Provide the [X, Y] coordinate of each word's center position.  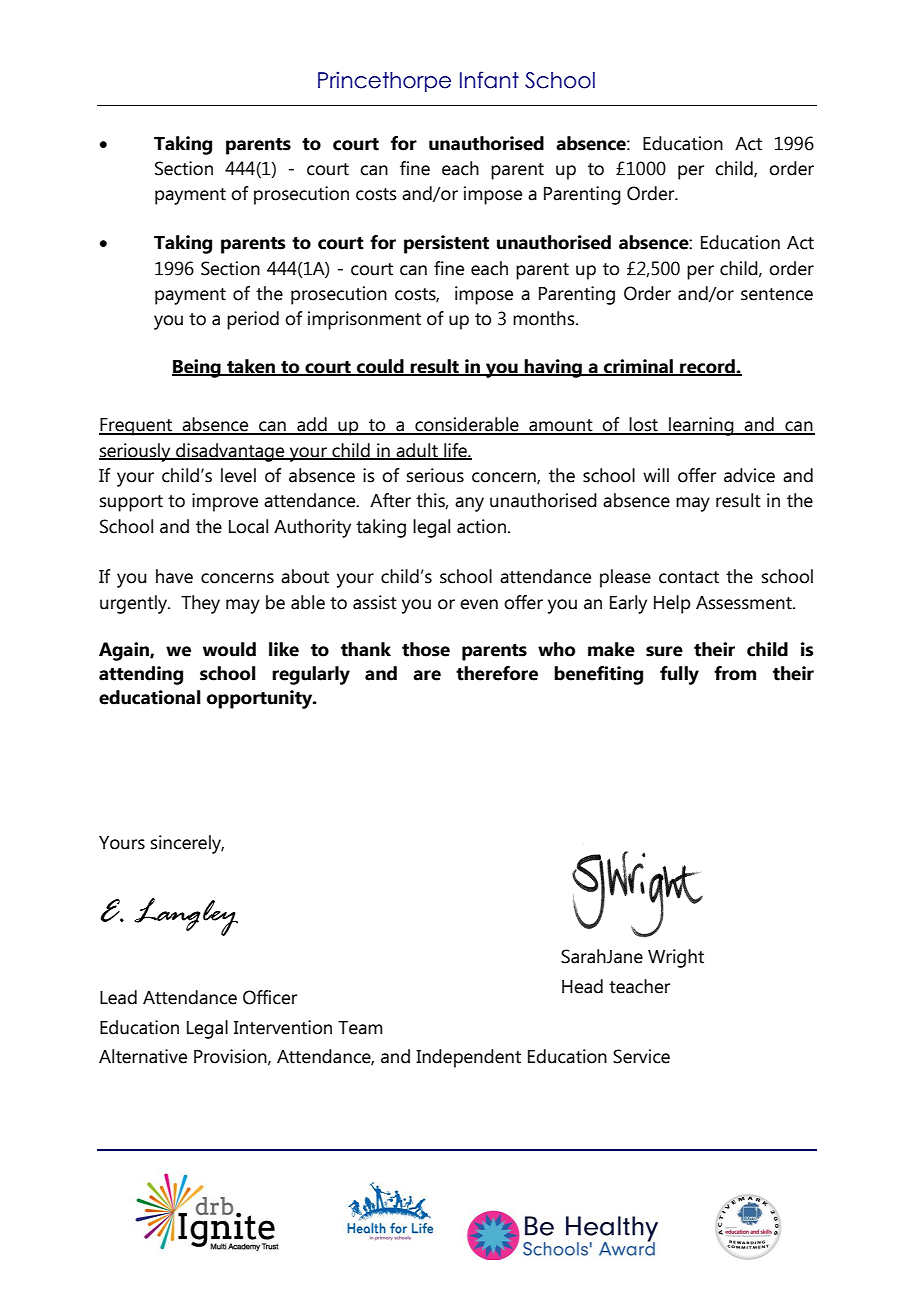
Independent [468, 1058]
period [253, 320]
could [380, 367]
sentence [777, 294]
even [479, 604]
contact [689, 577]
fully [679, 675]
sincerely [187, 844]
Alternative [143, 1056]
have [174, 576]
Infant [489, 80]
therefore [497, 673]
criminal [638, 367]
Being [197, 368]
